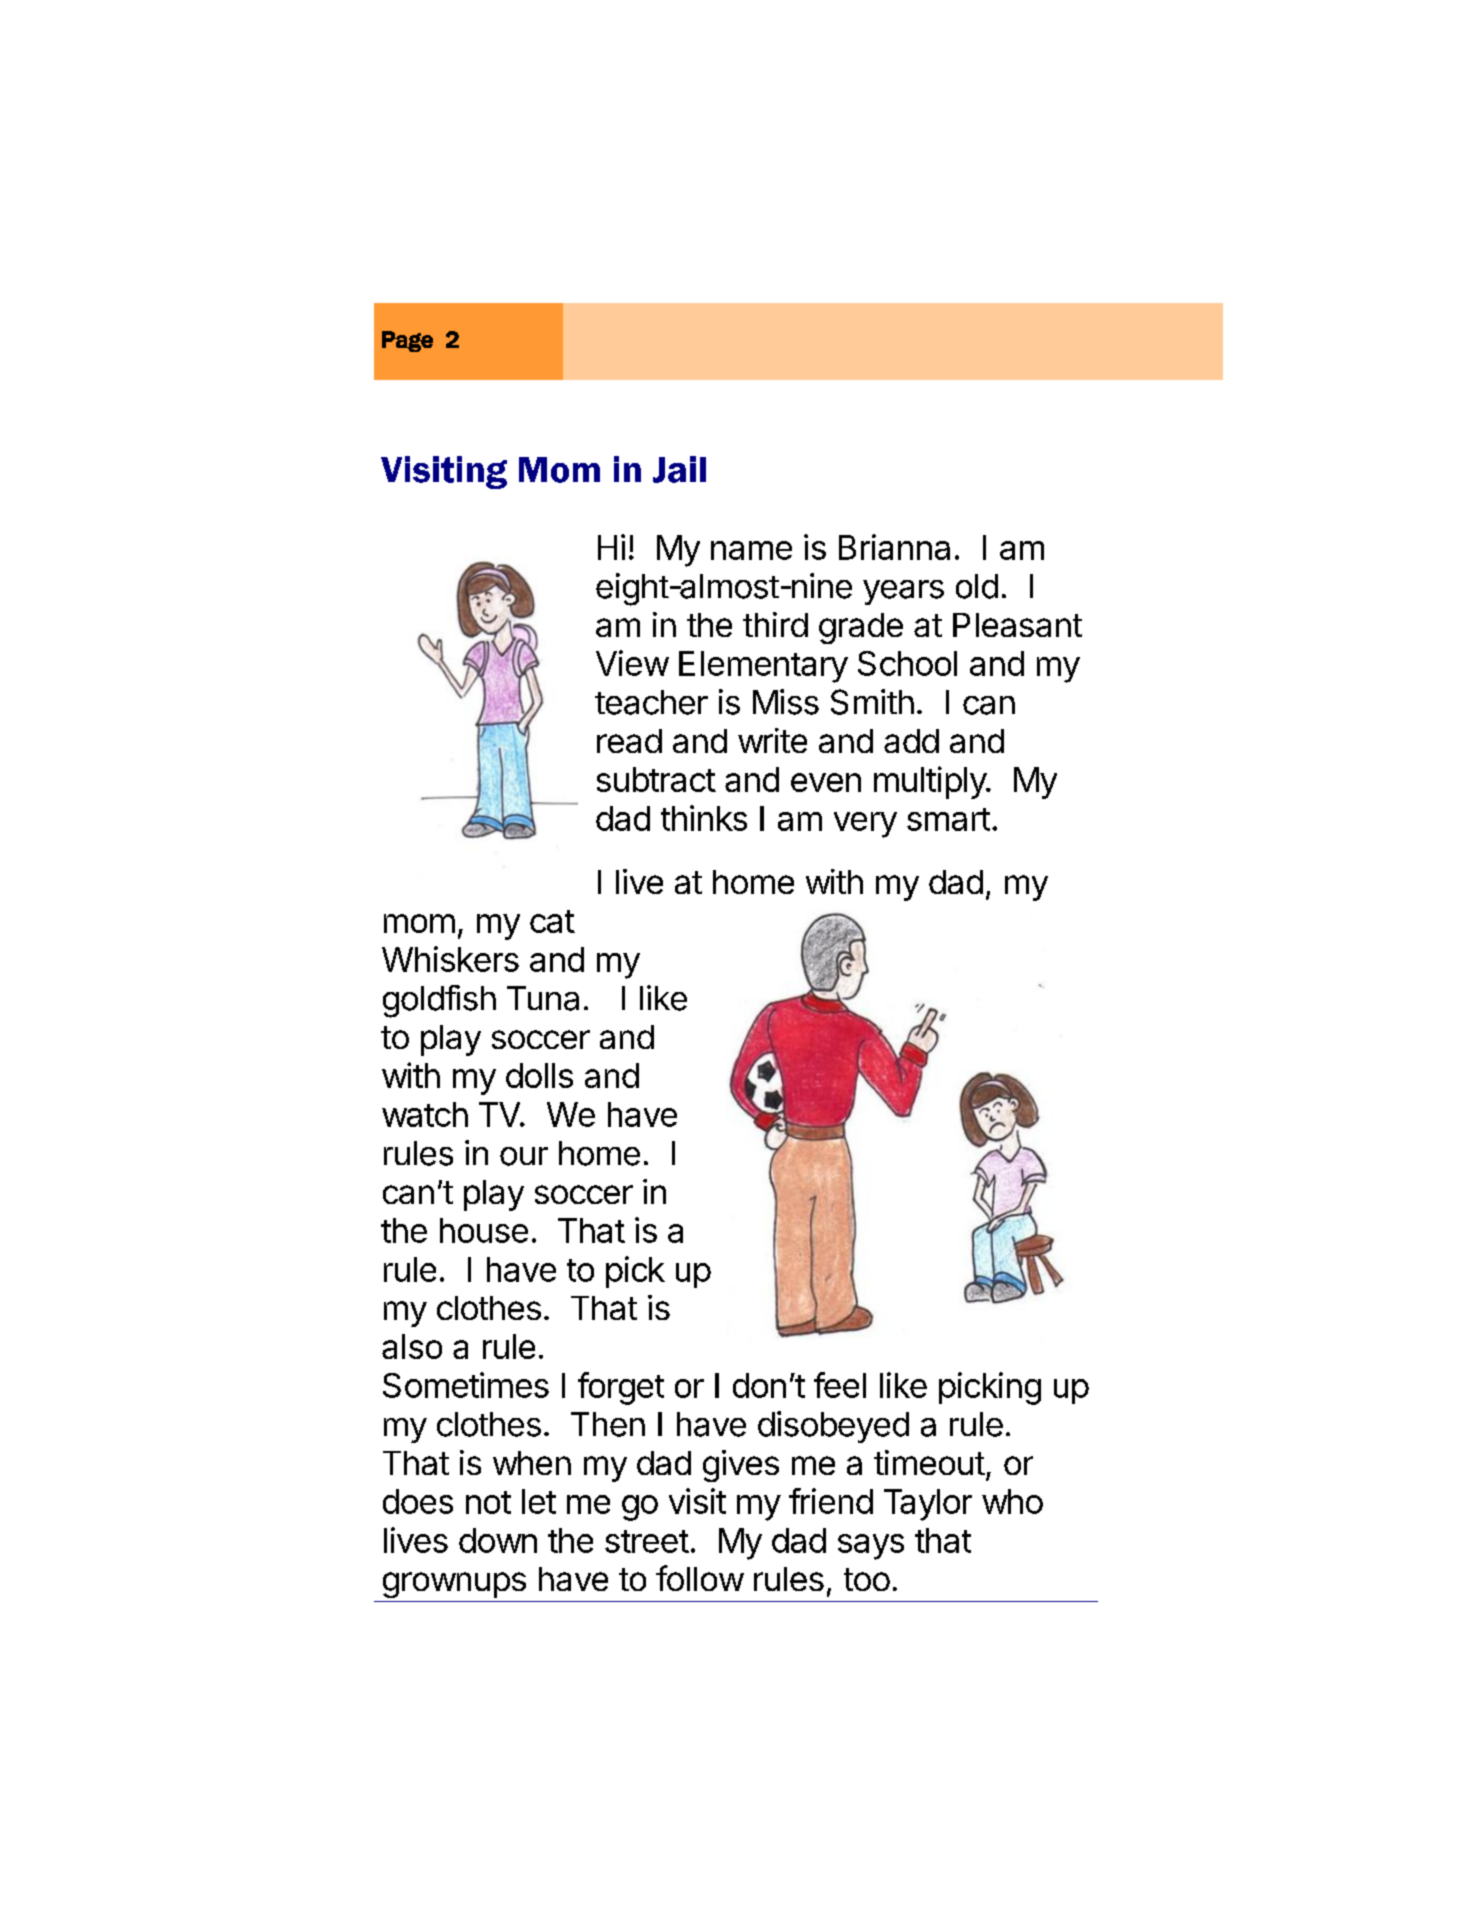 The image size is (1472, 1905). Describe the element at coordinates (700, 1578) in the screenshot. I see `follow` at that location.
